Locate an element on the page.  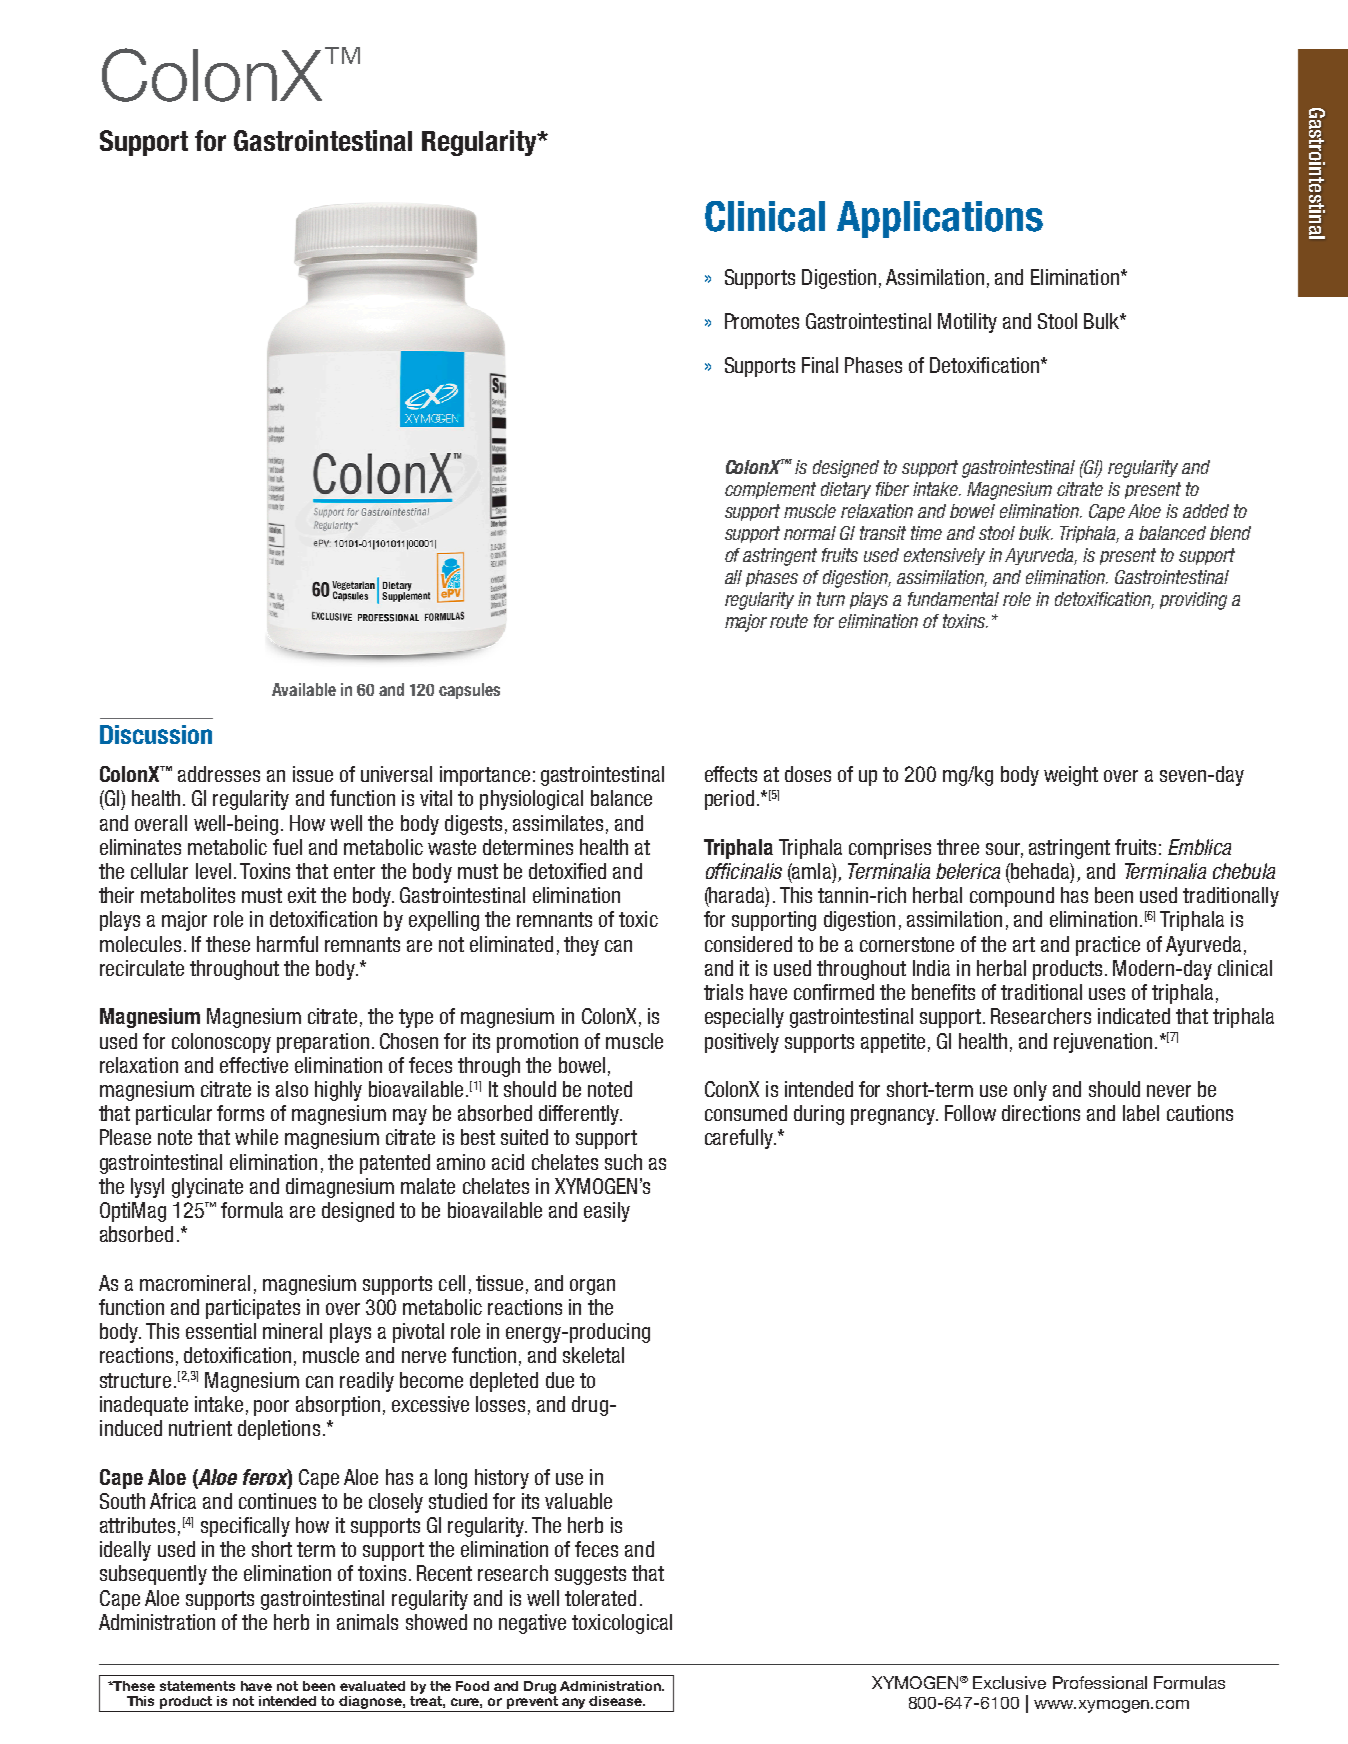
Promotes is located at coordinates (762, 321).
